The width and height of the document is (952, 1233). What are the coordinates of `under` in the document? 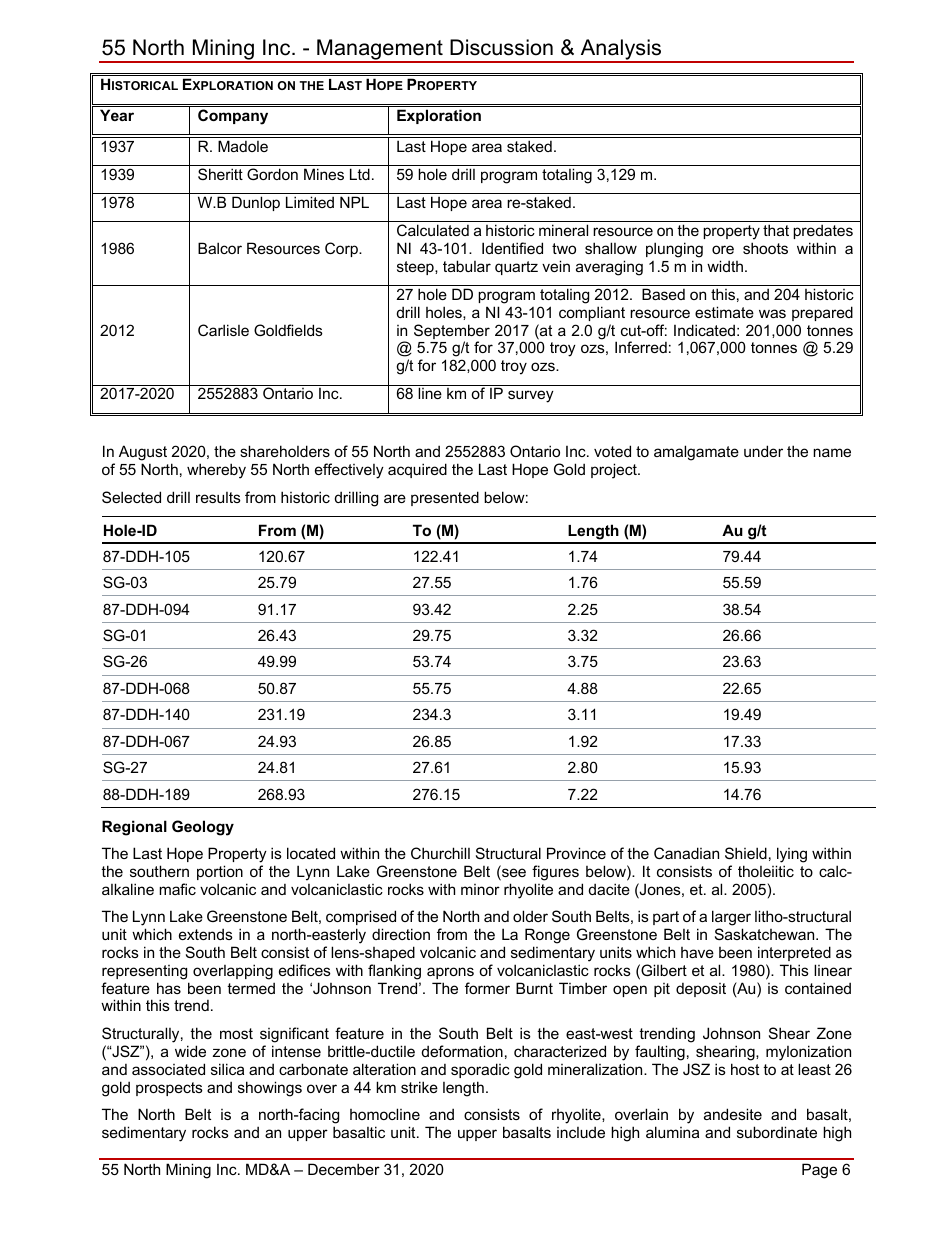 It's located at (763, 451).
